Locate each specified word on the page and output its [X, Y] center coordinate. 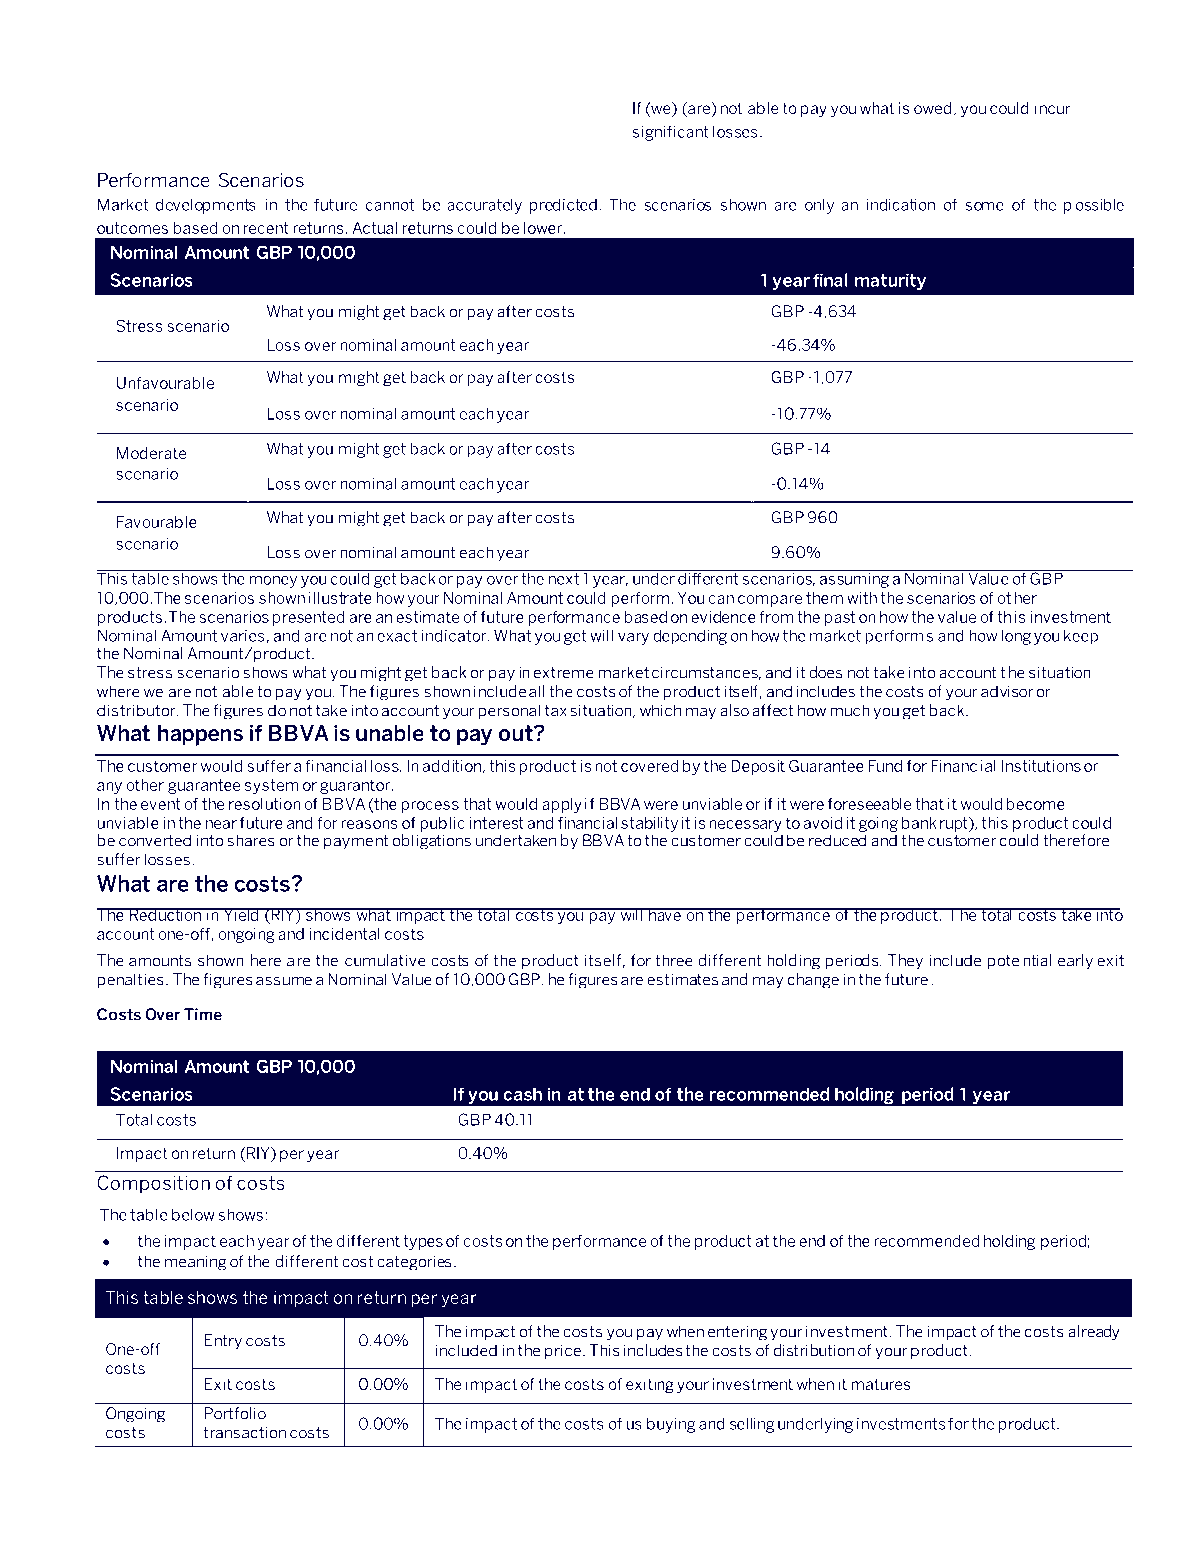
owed [932, 108]
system [271, 786]
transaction [244, 1432]
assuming [854, 579]
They [905, 962]
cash [522, 1094]
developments [206, 206]
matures [881, 1384]
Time [203, 1014]
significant [670, 133]
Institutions [1041, 766]
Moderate [151, 453]
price [563, 1352]
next [563, 578]
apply [562, 805]
